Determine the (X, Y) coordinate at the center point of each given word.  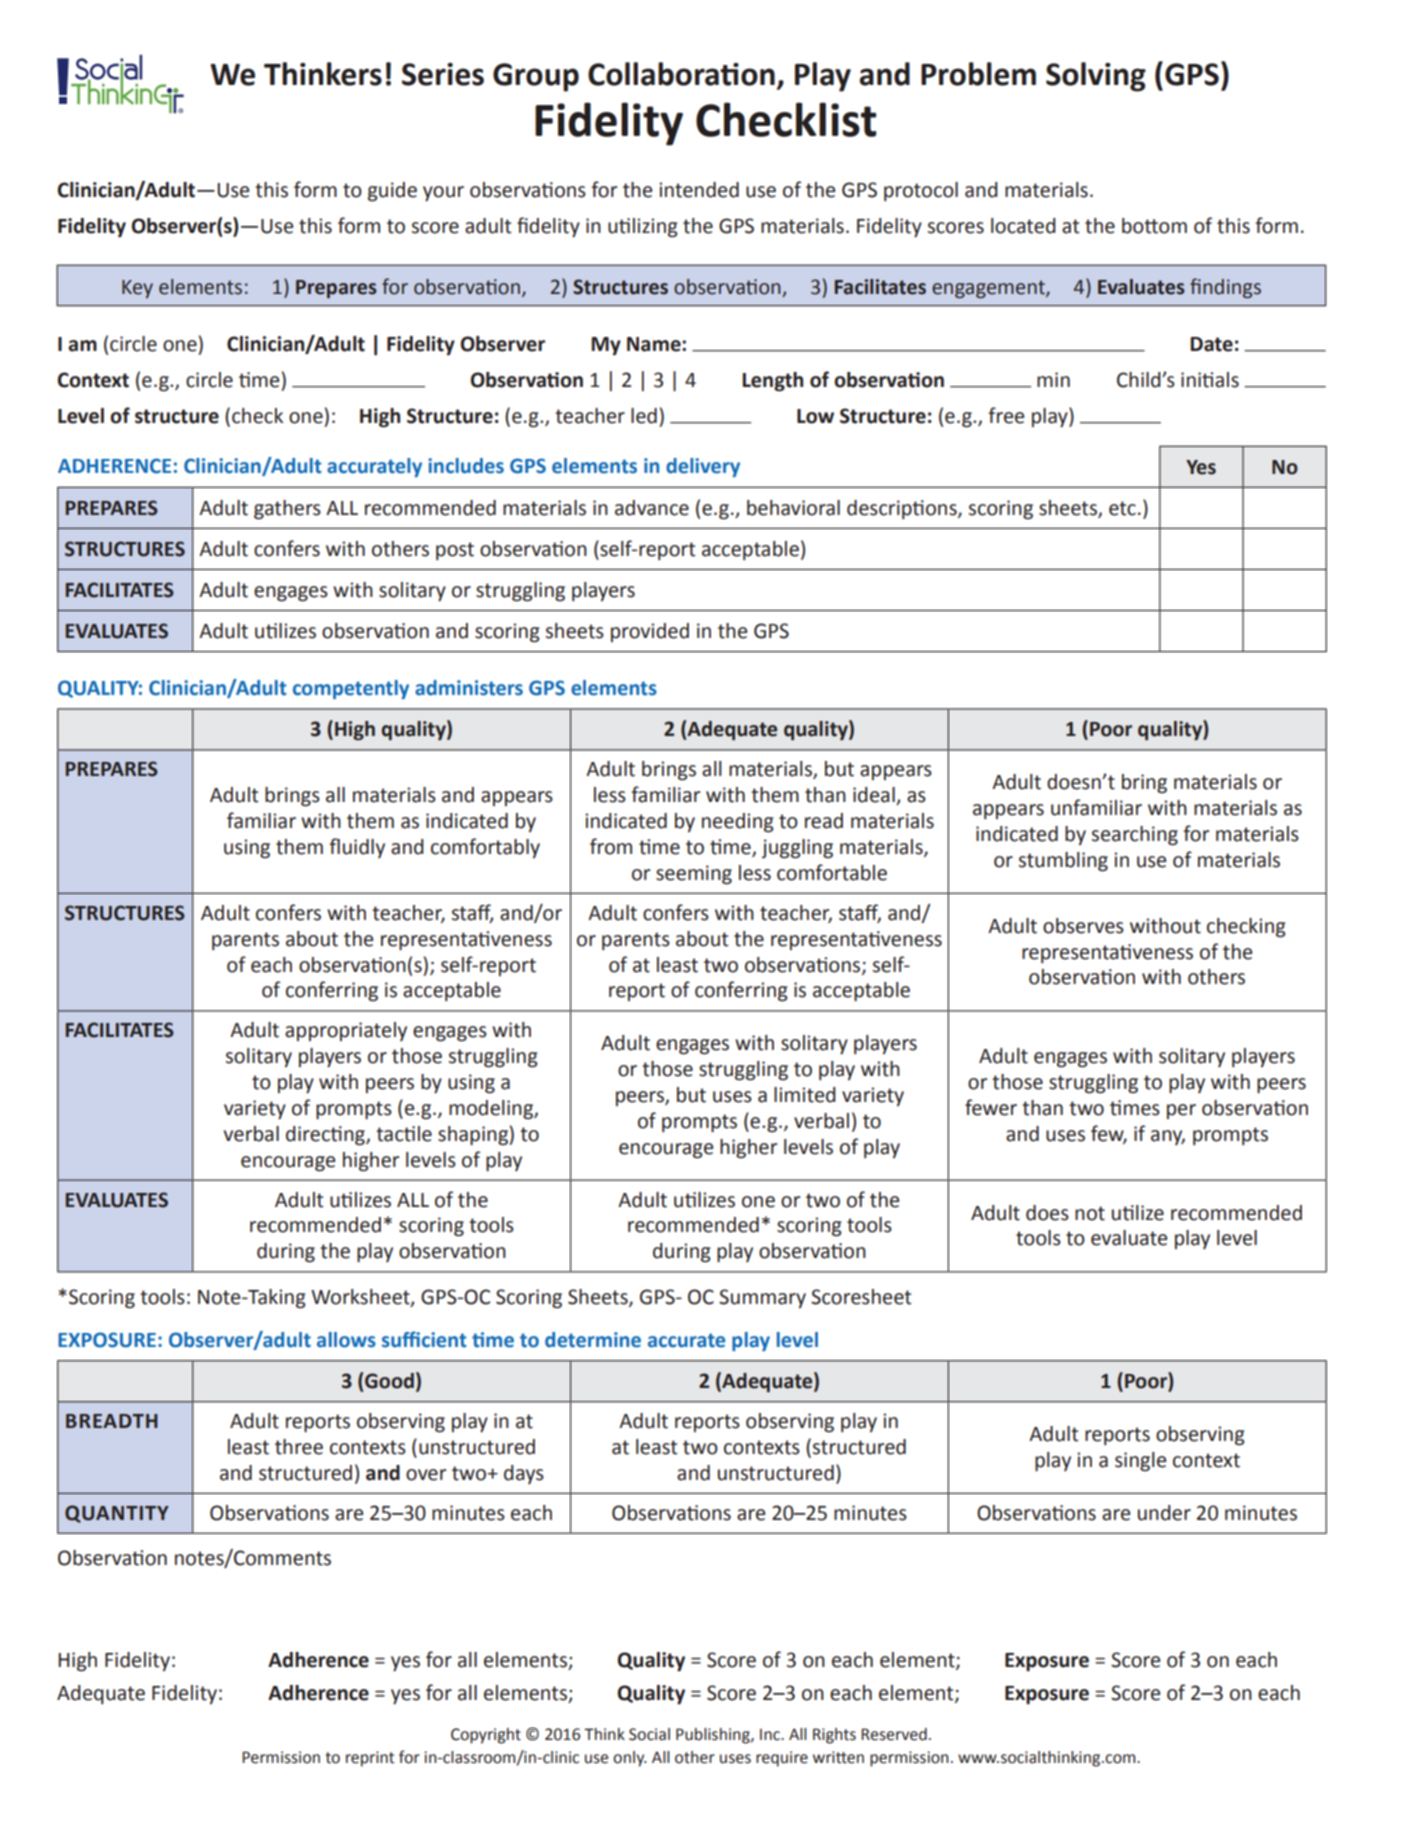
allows (346, 1340)
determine (593, 1340)
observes (1083, 926)
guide (392, 192)
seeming (694, 875)
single (1140, 1462)
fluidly (357, 848)
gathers (287, 510)
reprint (370, 1759)
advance (652, 508)
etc (1122, 508)
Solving (1096, 77)
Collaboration (681, 74)
